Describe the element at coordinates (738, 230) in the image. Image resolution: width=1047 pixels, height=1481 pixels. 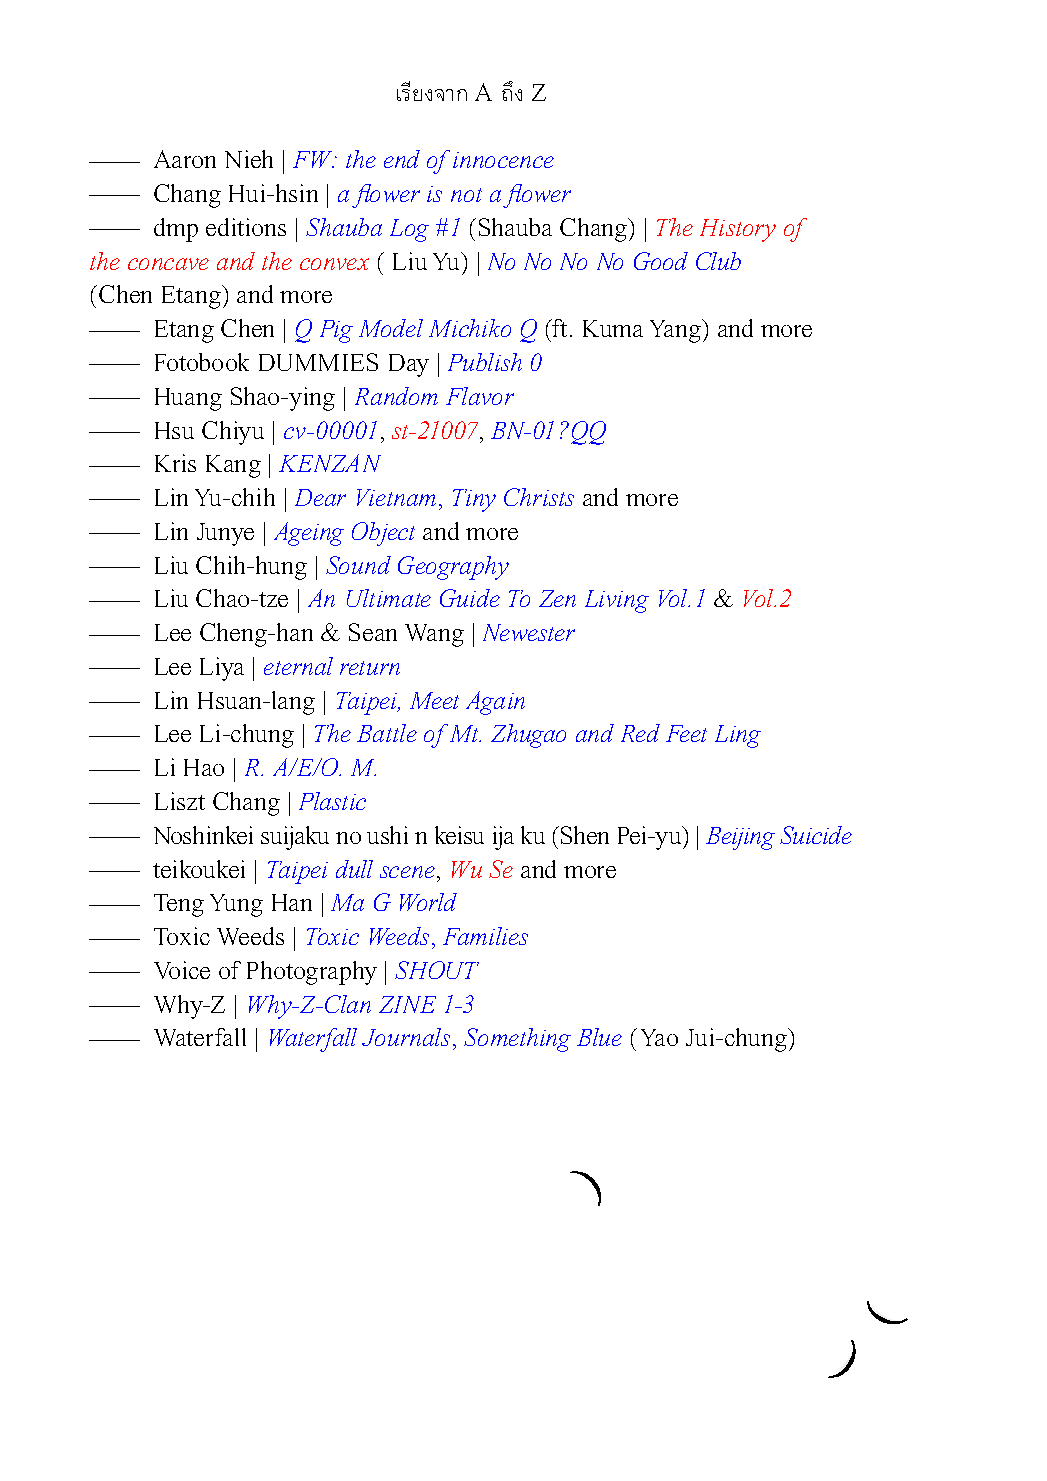
I see `History` at that location.
